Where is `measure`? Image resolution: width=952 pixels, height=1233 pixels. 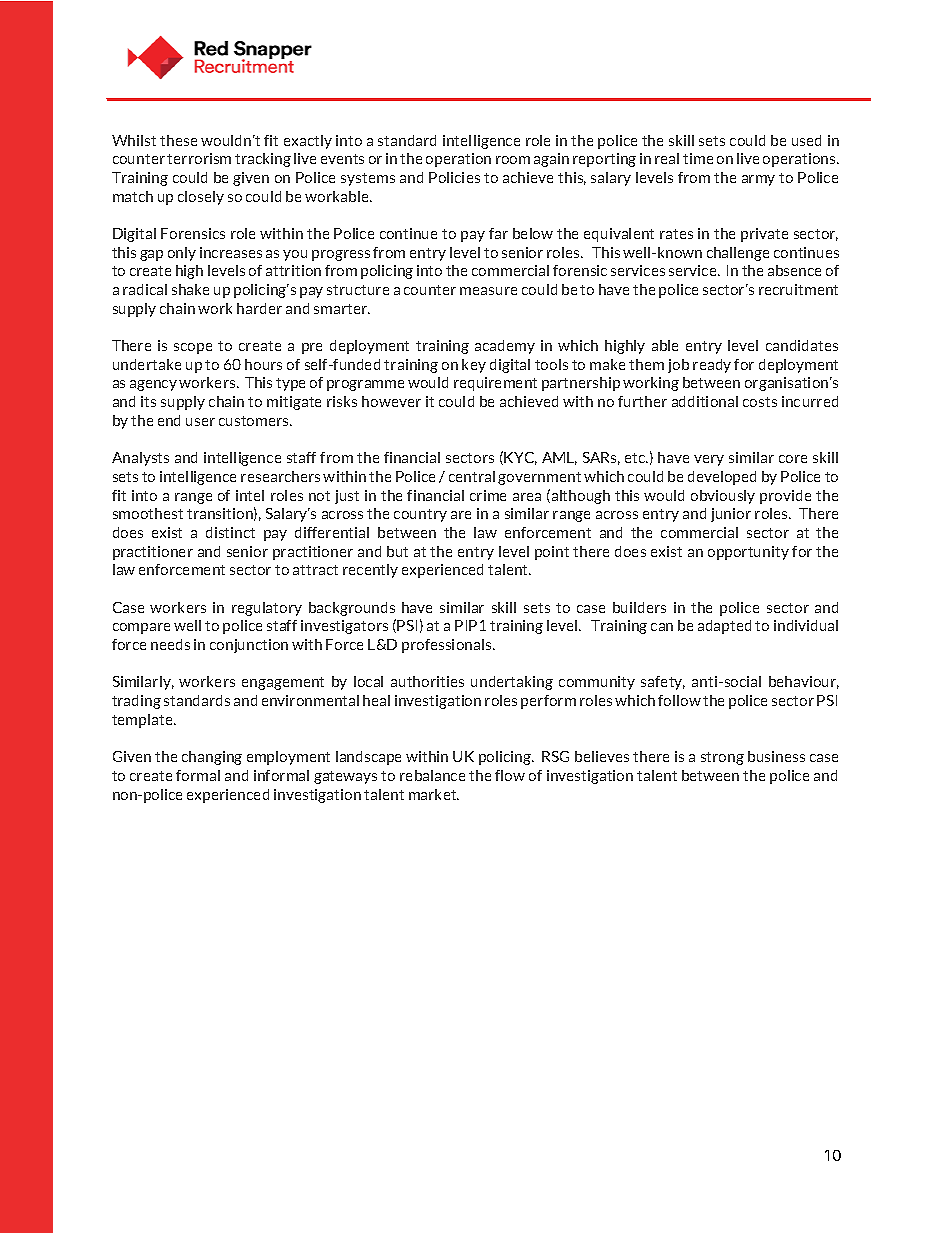
measure is located at coordinates (488, 291).
